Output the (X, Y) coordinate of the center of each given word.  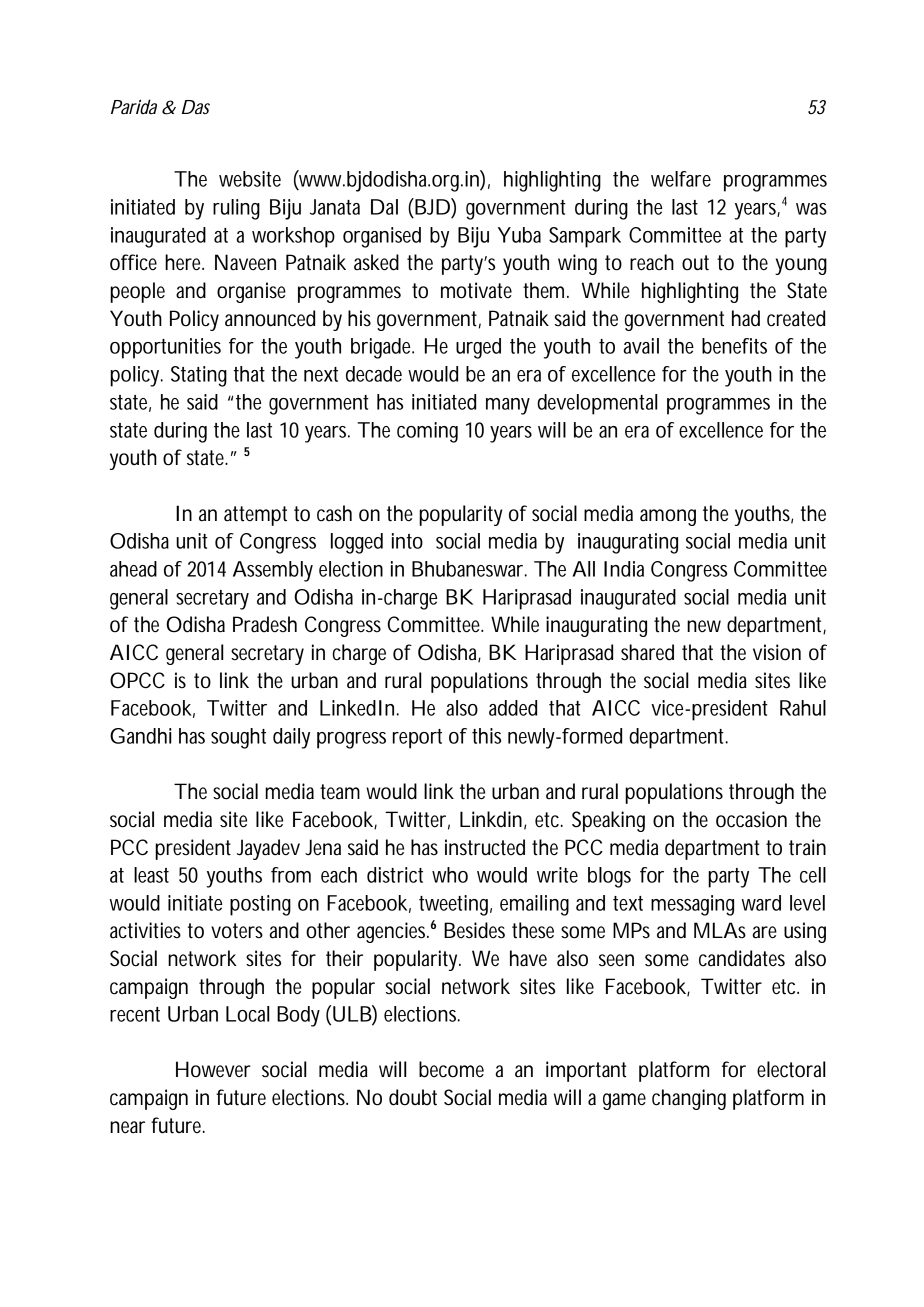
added (513, 708)
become (451, 1069)
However (213, 1069)
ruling (236, 209)
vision (777, 652)
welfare (681, 179)
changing (689, 1099)
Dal (384, 207)
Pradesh (265, 624)
